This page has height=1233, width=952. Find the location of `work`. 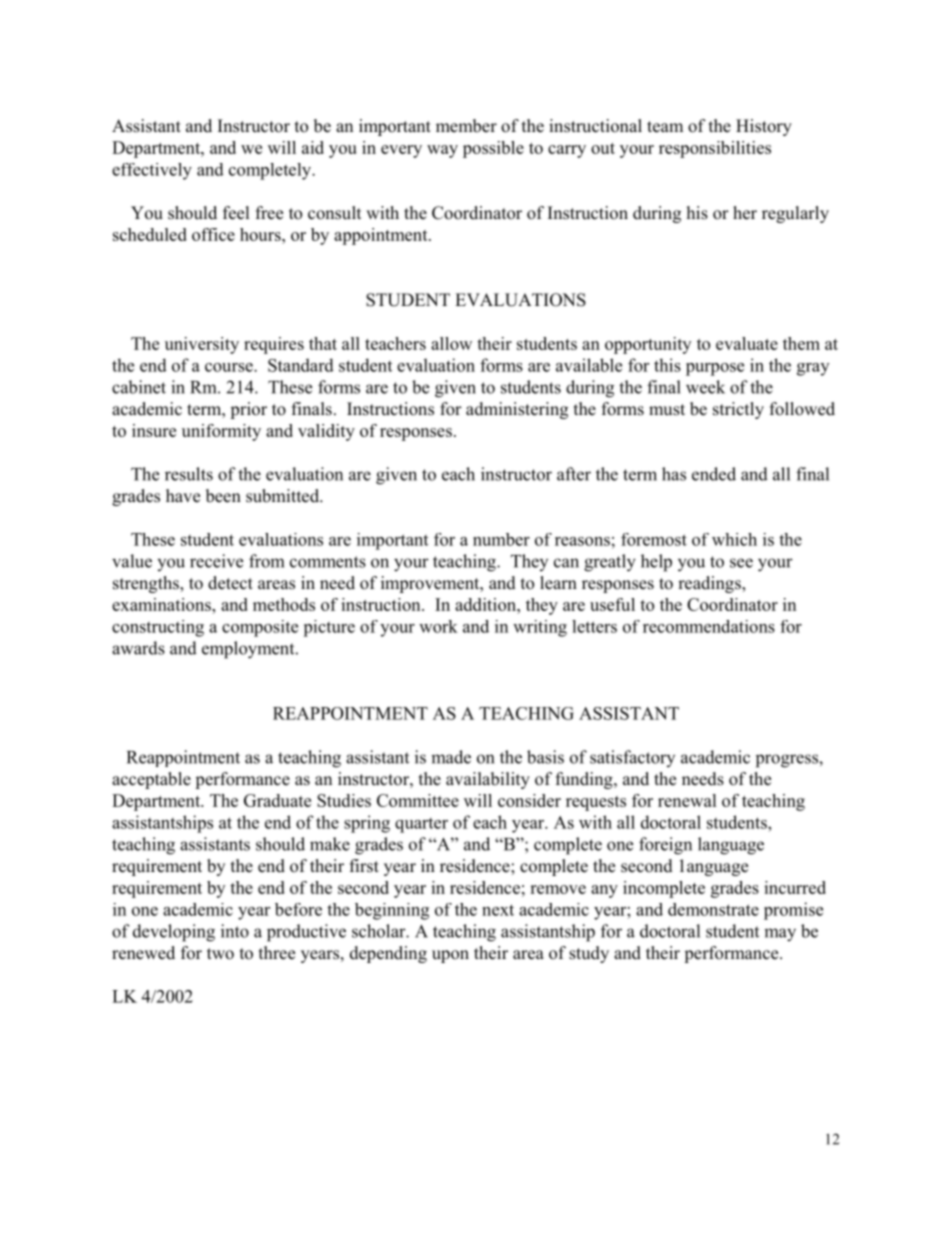

work is located at coordinates (438, 626).
